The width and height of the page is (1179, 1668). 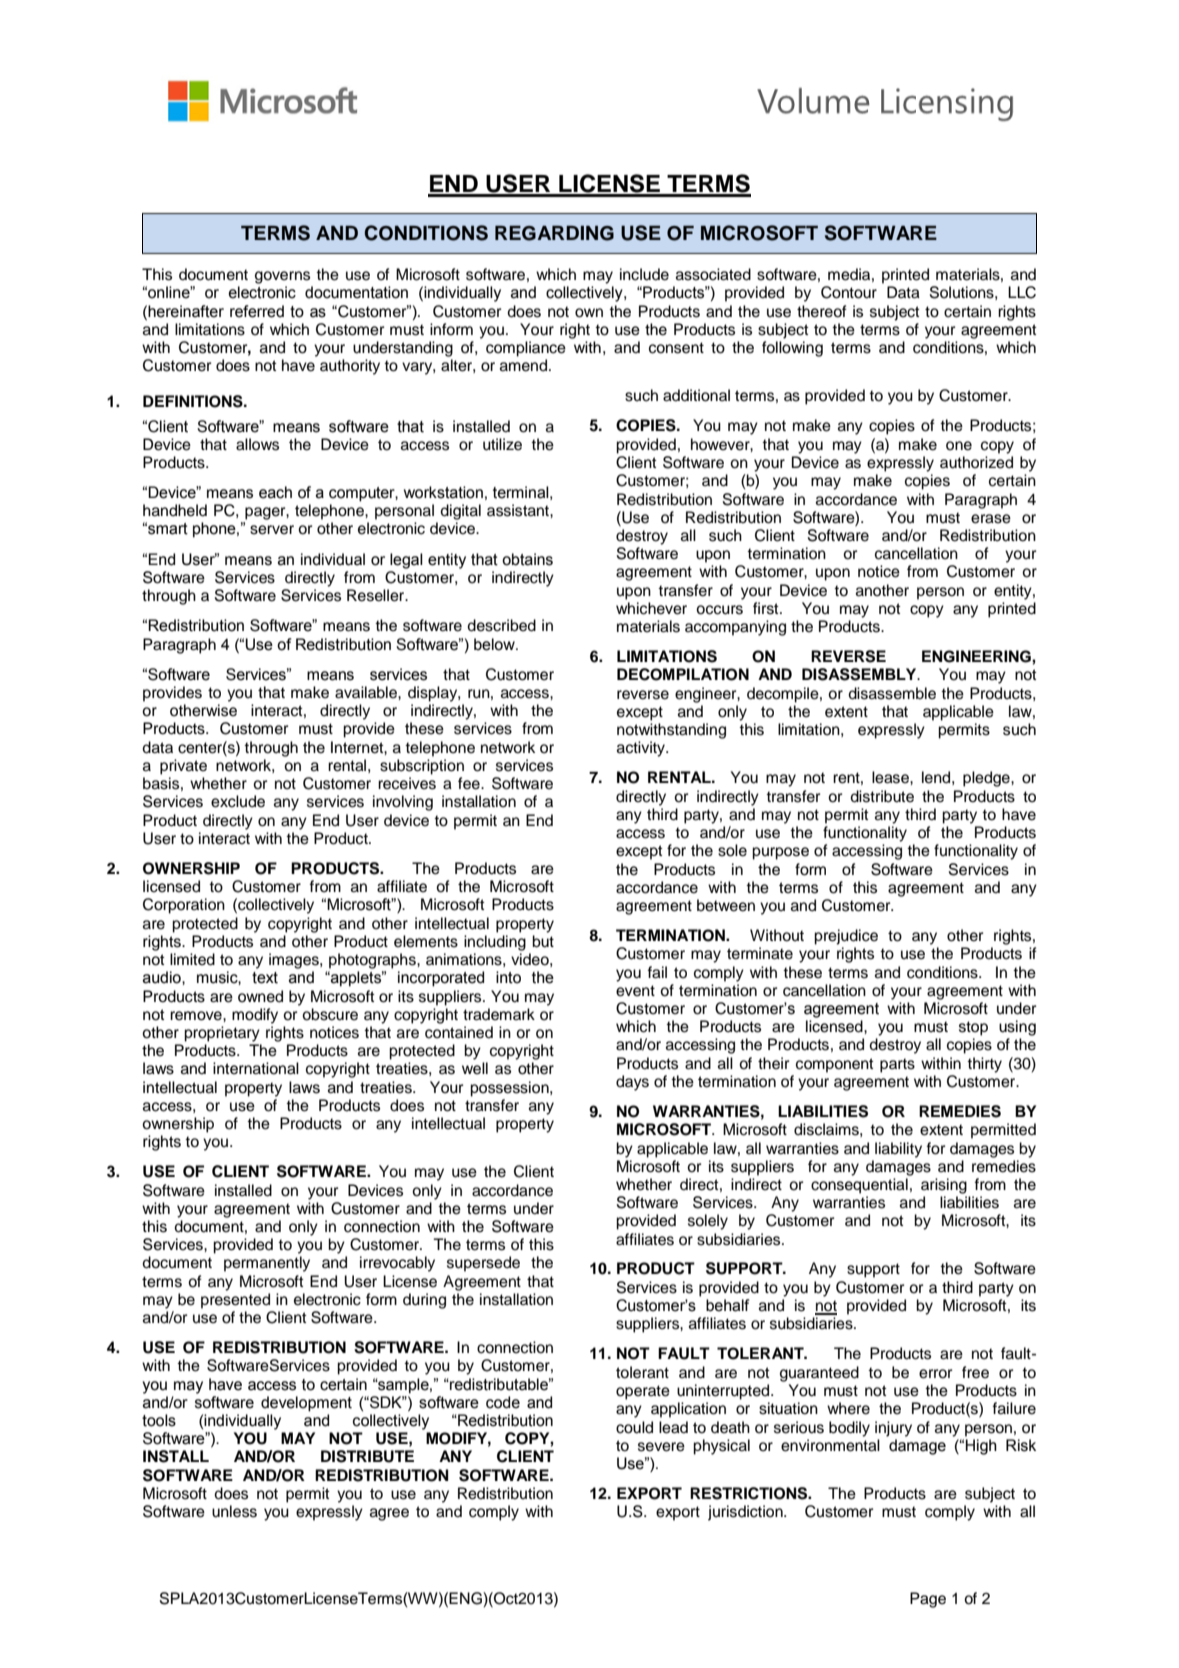 What do you see at coordinates (282, 277) in the page?
I see `governs` at bounding box center [282, 277].
